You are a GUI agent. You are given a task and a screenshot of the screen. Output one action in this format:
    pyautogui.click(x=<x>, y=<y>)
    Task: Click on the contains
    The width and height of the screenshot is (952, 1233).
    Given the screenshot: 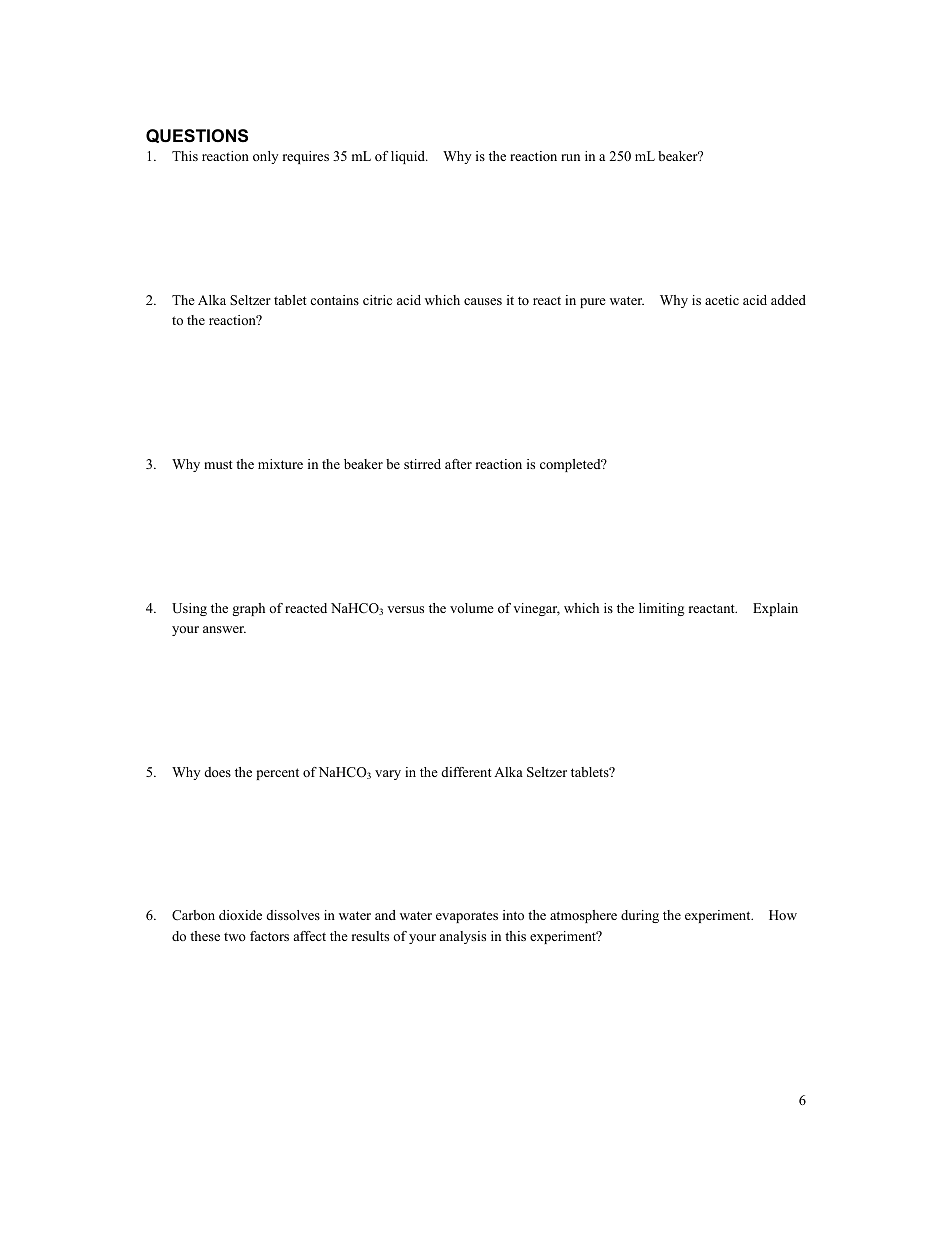 What is the action you would take?
    pyautogui.click(x=334, y=300)
